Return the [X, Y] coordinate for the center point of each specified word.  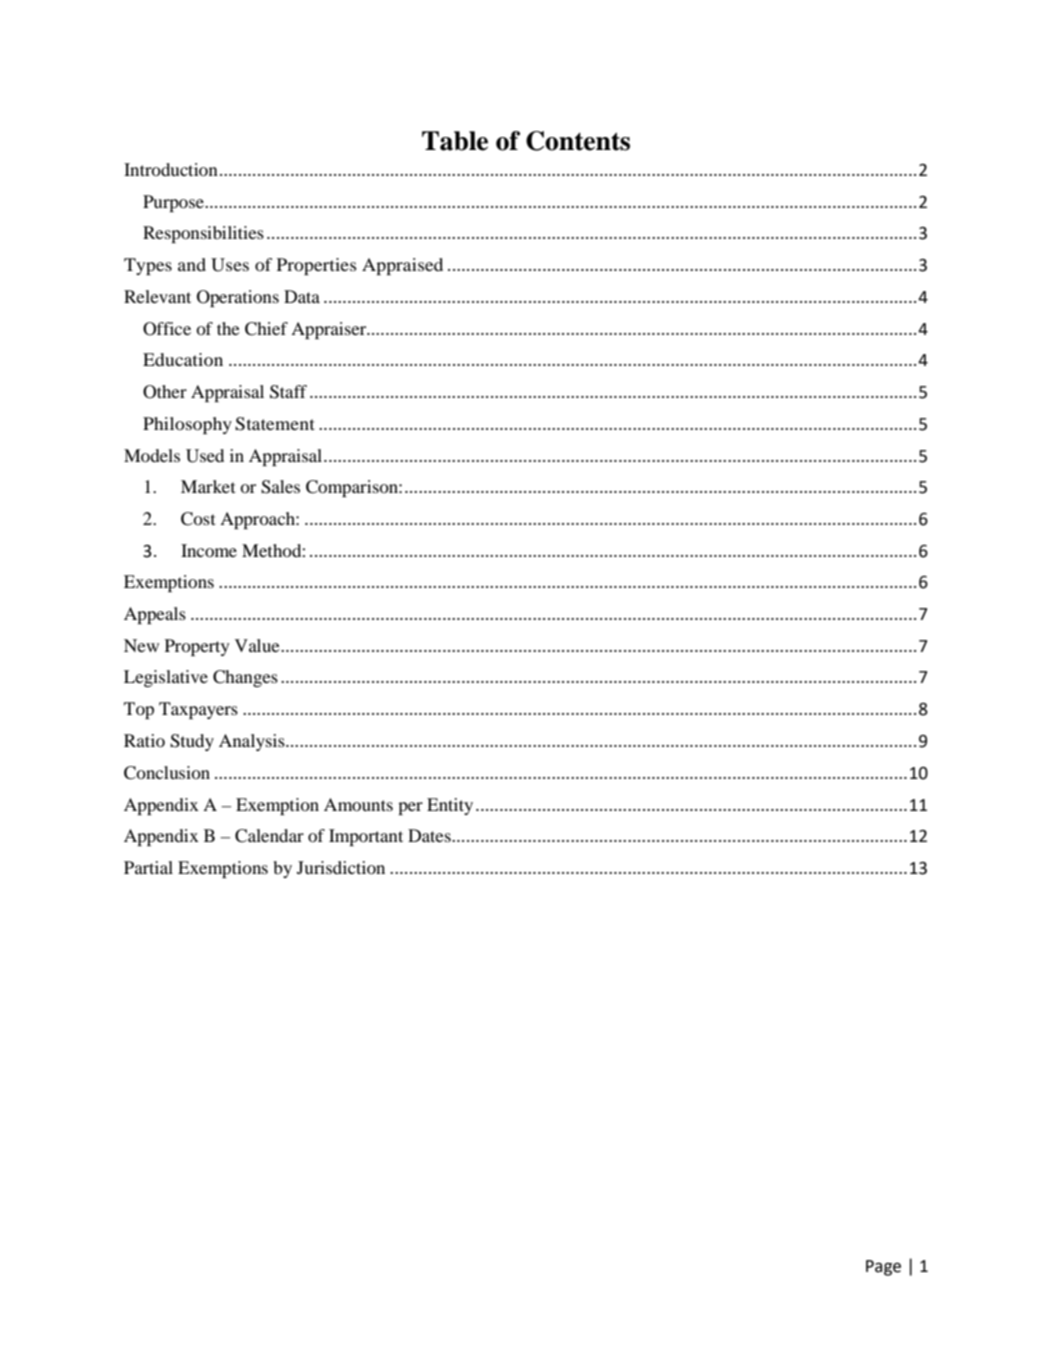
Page [883, 1268]
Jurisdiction [341, 867]
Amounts [358, 804]
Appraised [402, 266]
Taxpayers [198, 710]
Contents [578, 141]
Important [366, 837]
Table [455, 141]
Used [205, 456]
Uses [230, 265]
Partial [148, 867]
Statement [275, 424]
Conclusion [167, 773]
